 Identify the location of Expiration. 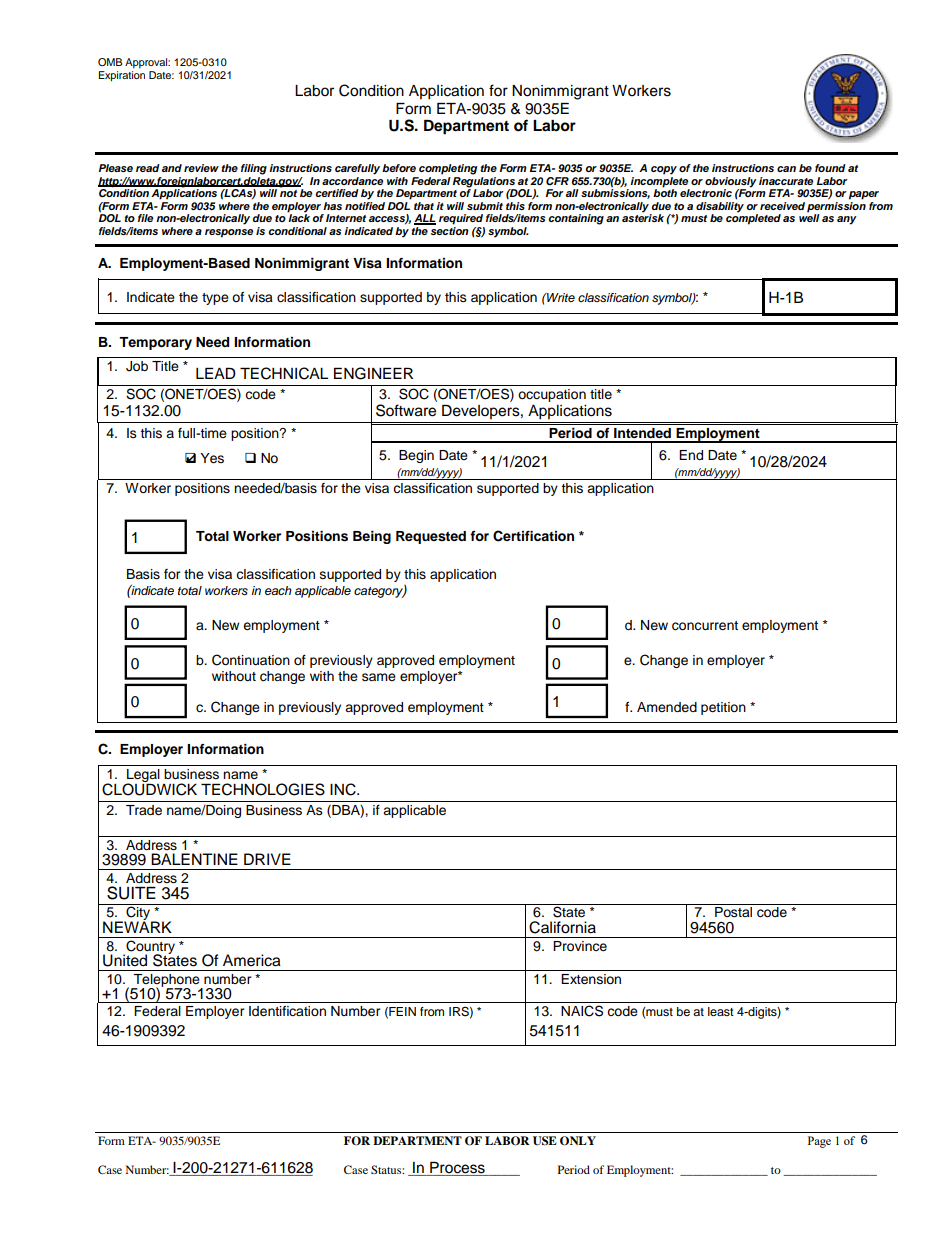
(122, 76).
